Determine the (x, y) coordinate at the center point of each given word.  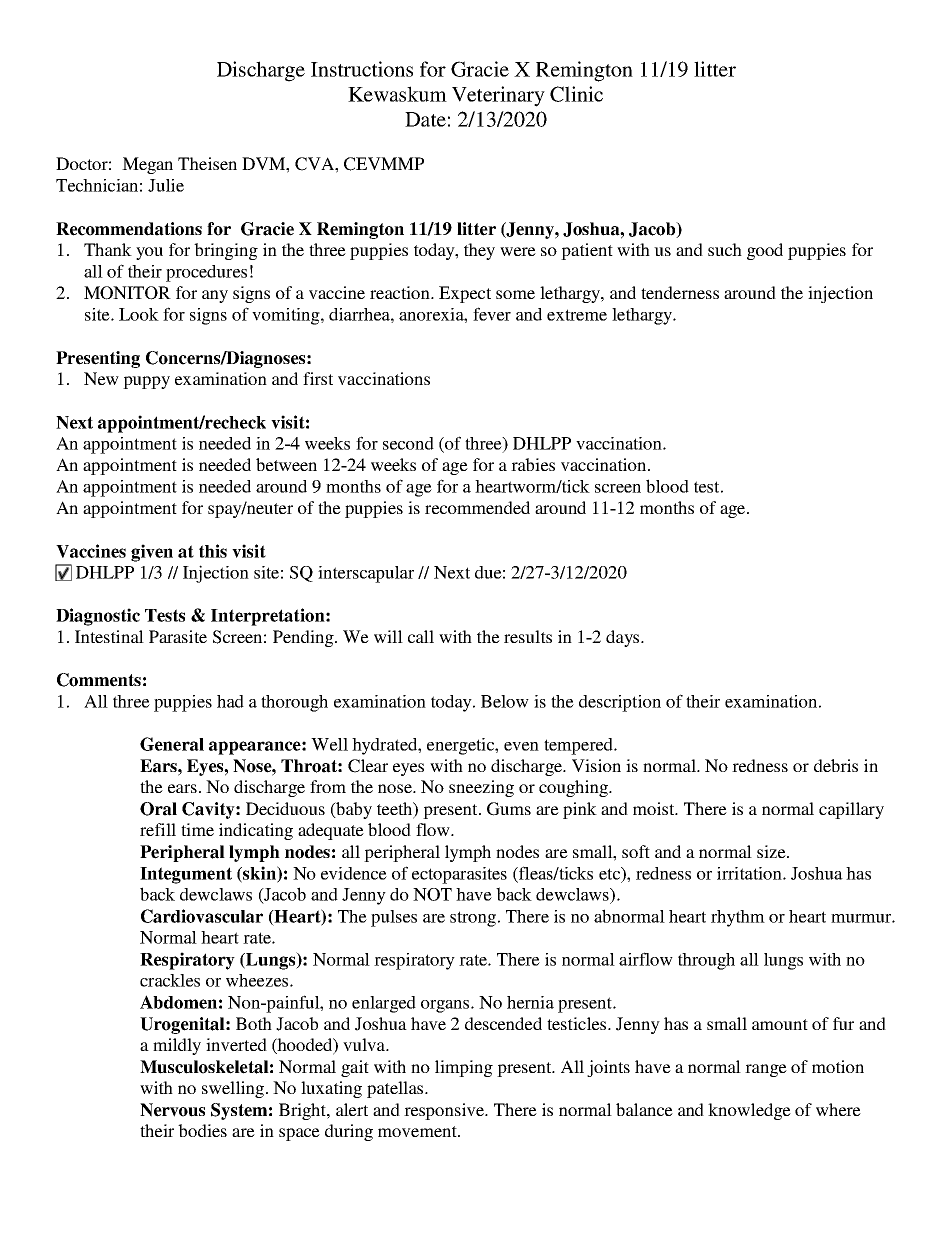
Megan (147, 165)
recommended (477, 507)
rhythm (738, 918)
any (215, 296)
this (213, 551)
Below (505, 701)
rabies (533, 464)
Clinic (576, 94)
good (765, 251)
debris (836, 765)
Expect (465, 294)
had (230, 701)
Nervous (172, 1110)
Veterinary (498, 96)
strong (473, 919)
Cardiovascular (202, 916)
